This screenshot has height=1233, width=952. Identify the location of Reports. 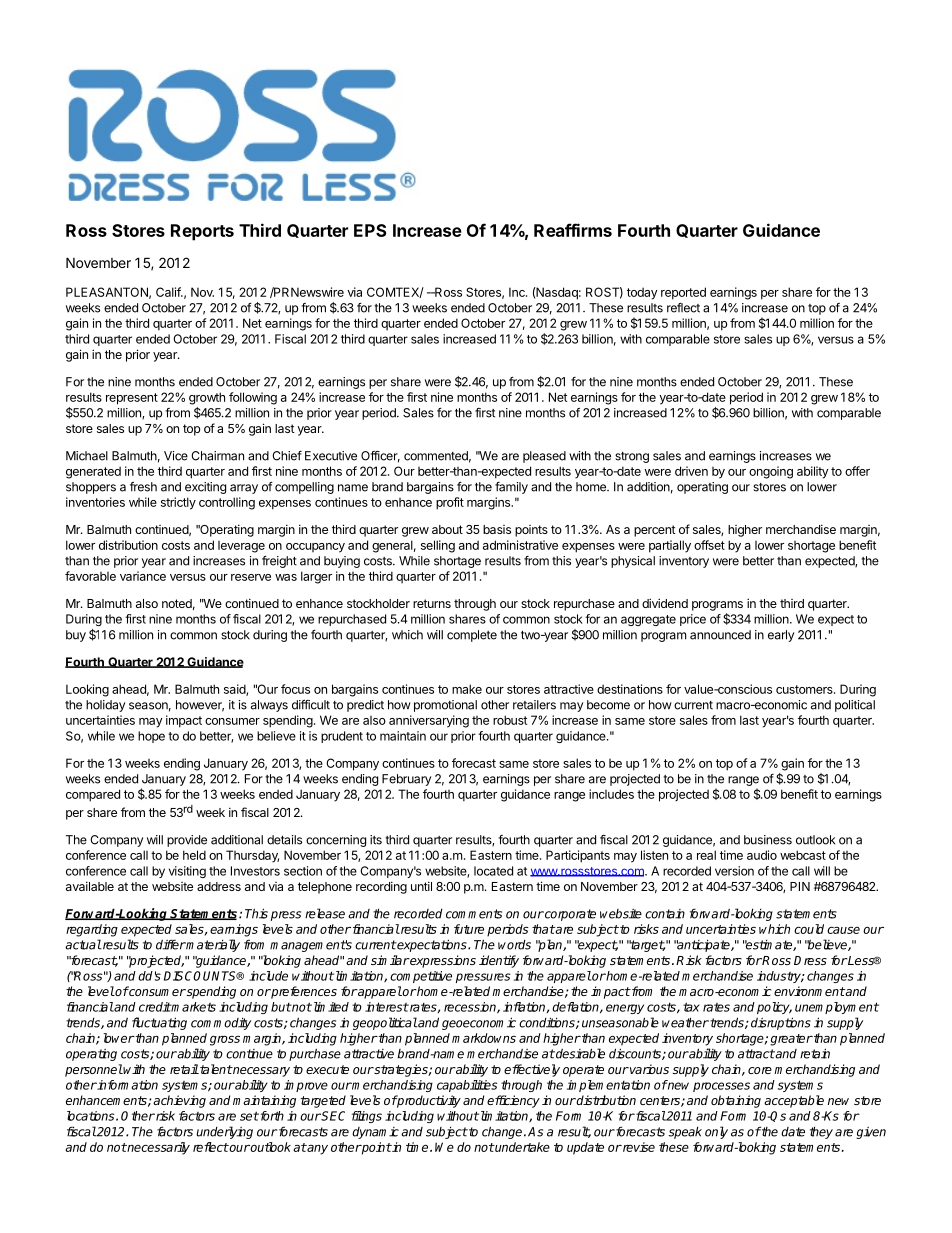
(202, 232).
